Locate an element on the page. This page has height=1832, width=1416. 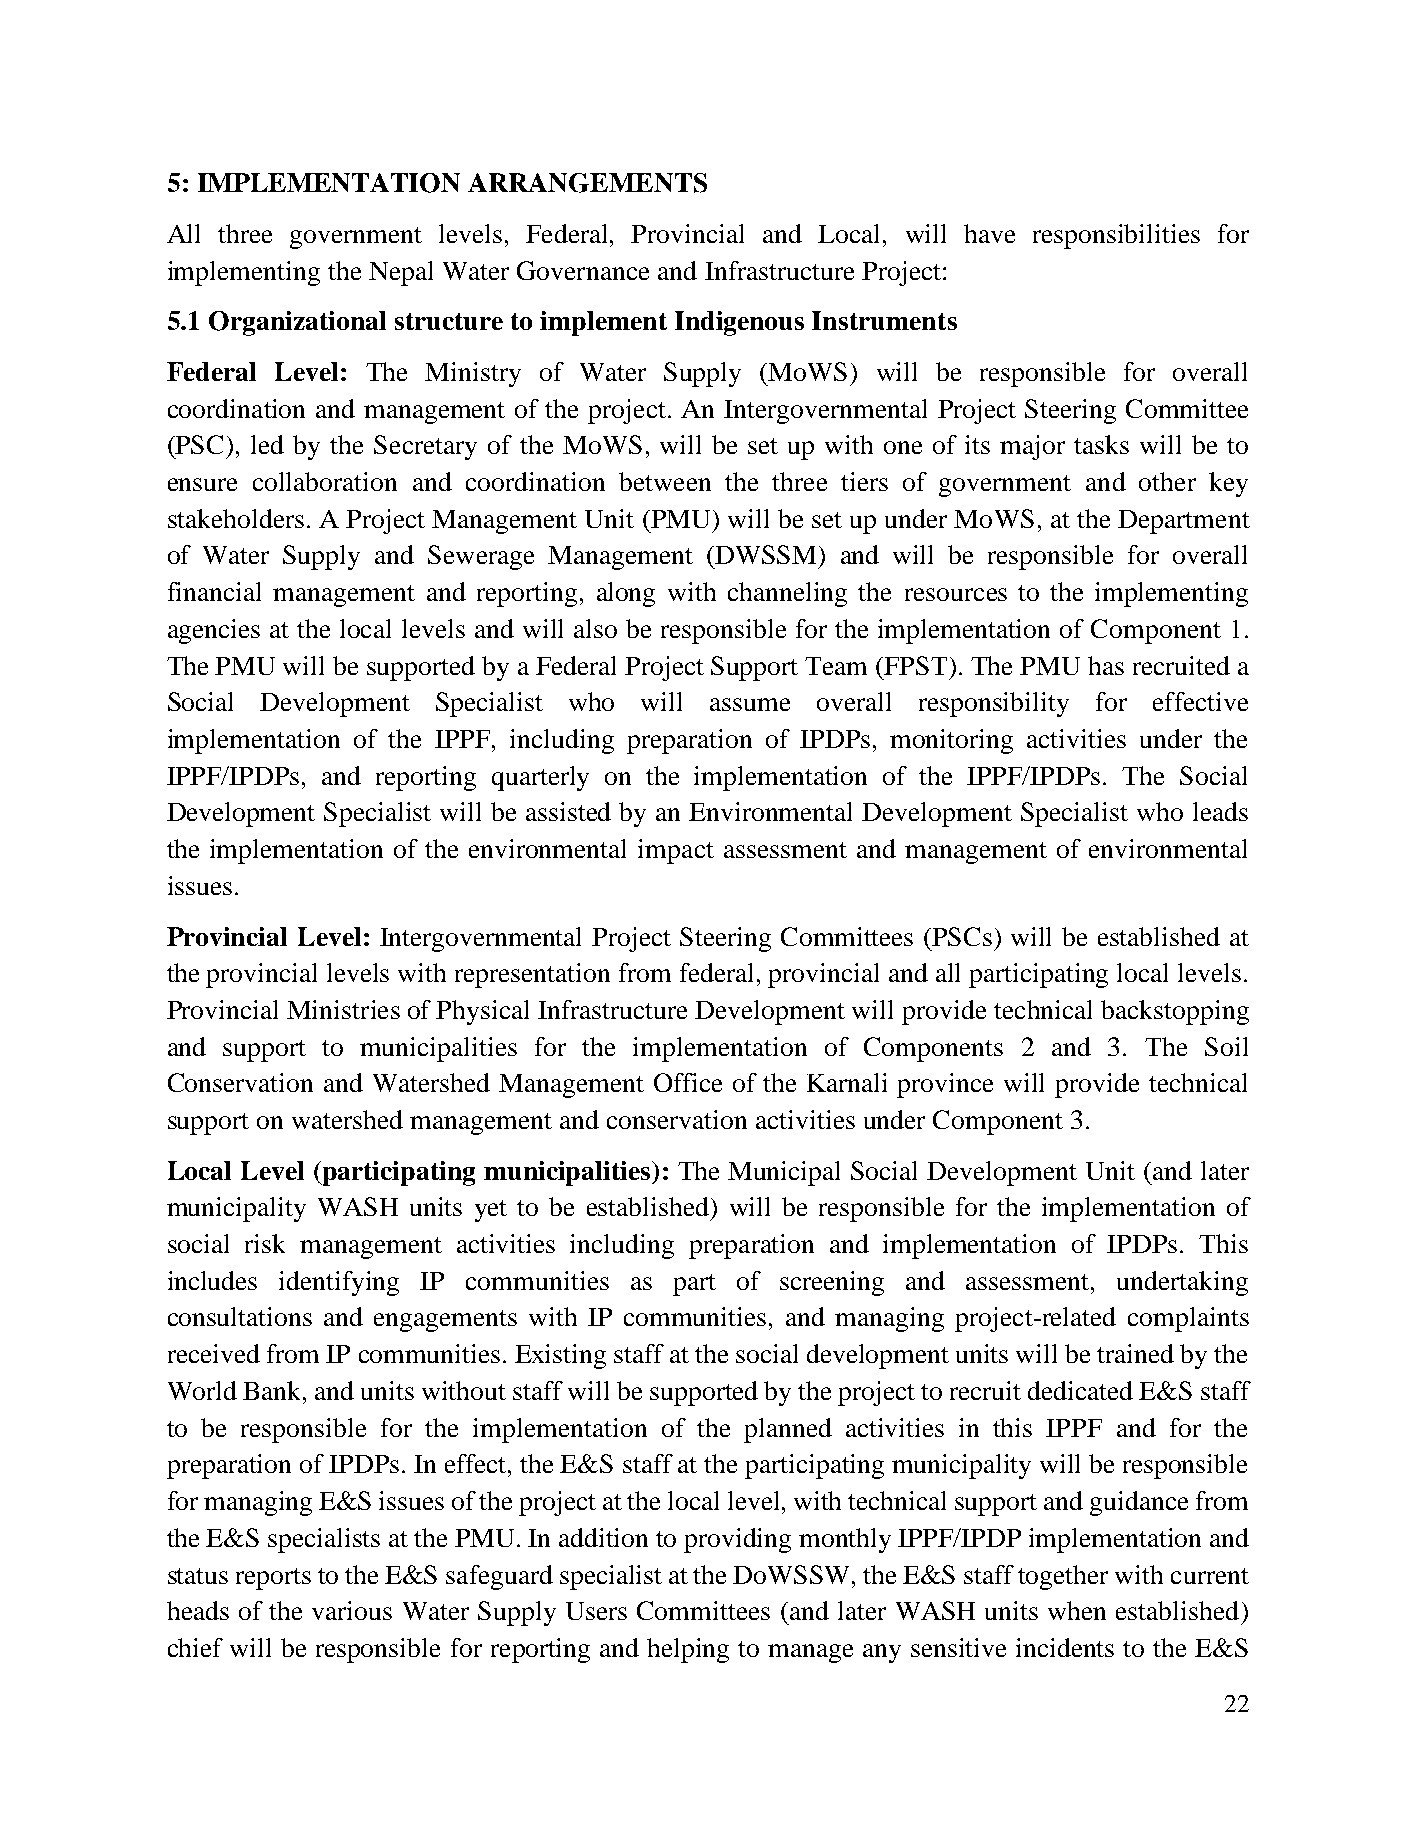
Nepal is located at coordinates (401, 273).
